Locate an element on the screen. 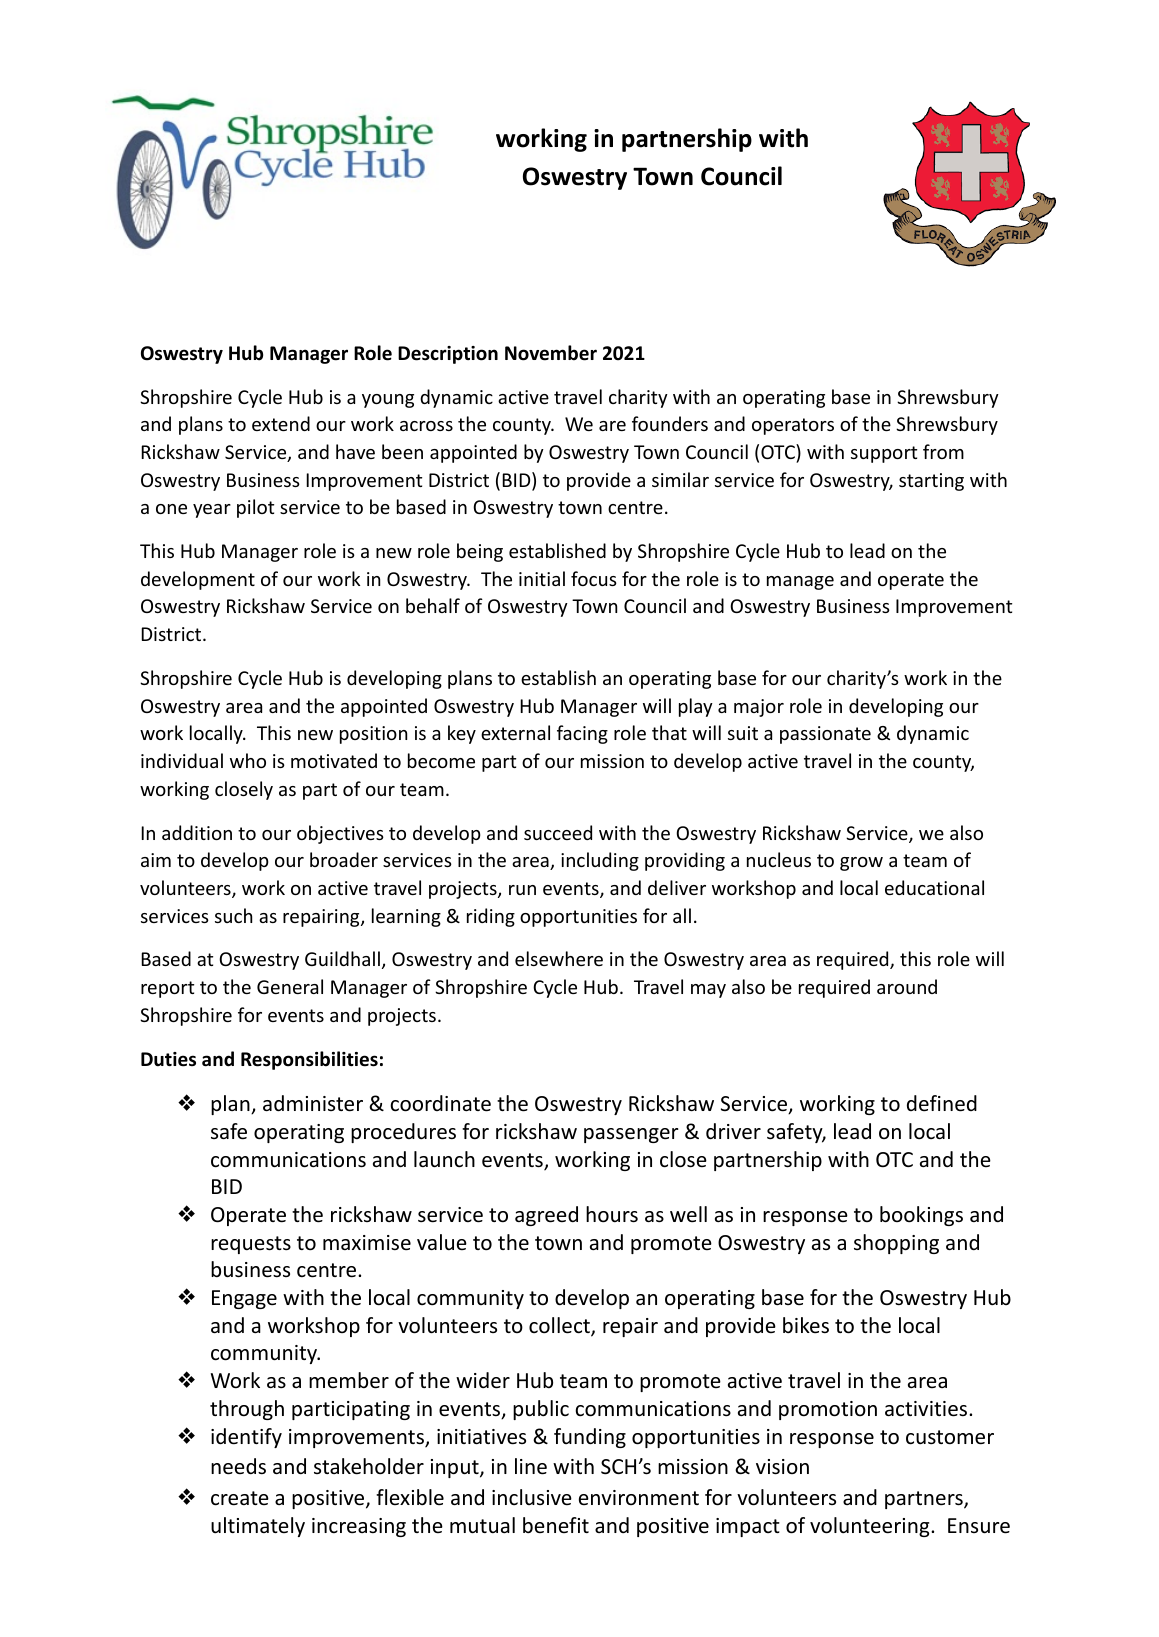 This screenshot has width=1159, height=1637. major is located at coordinates (759, 708).
